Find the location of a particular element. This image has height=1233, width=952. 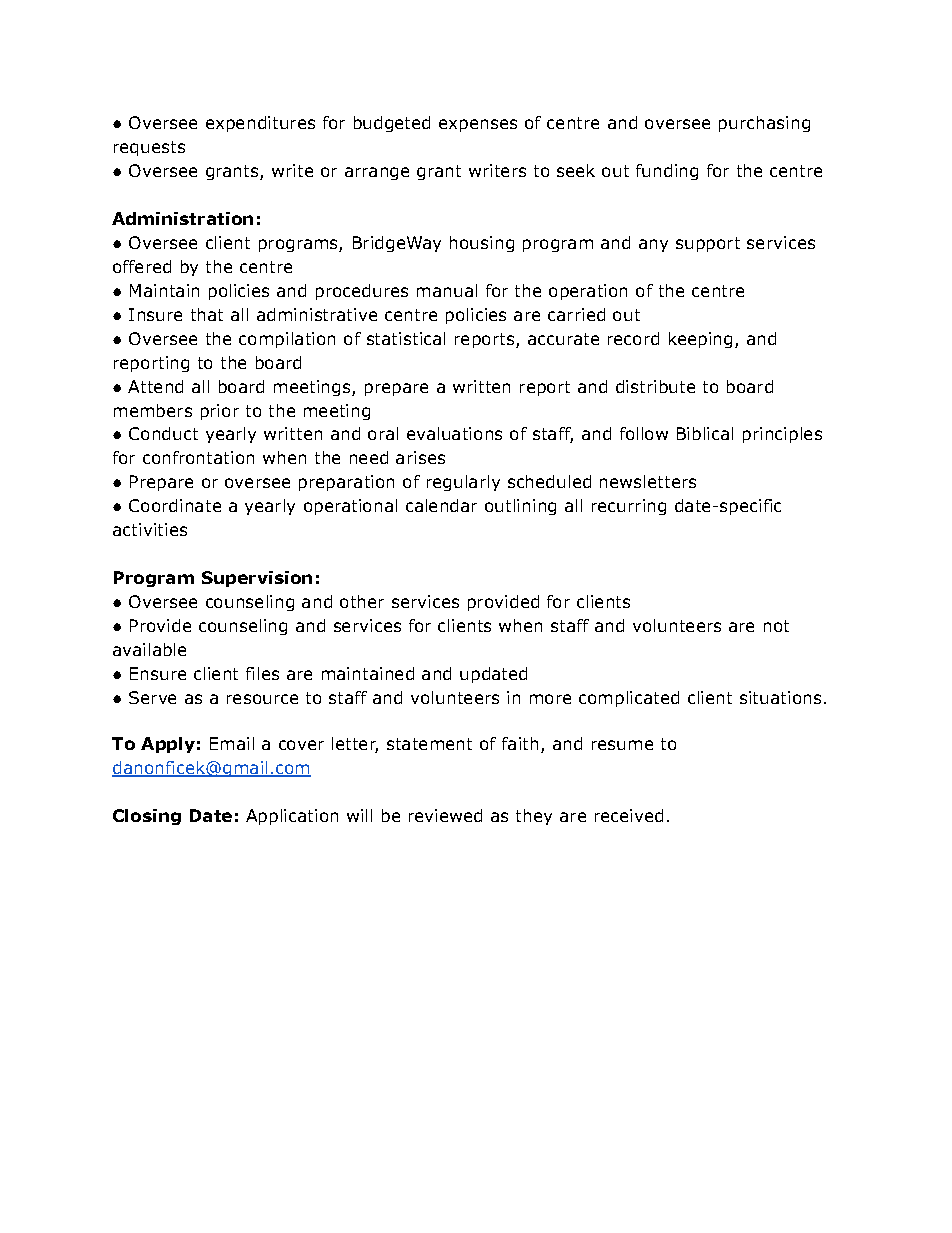

received is located at coordinates (629, 815).
